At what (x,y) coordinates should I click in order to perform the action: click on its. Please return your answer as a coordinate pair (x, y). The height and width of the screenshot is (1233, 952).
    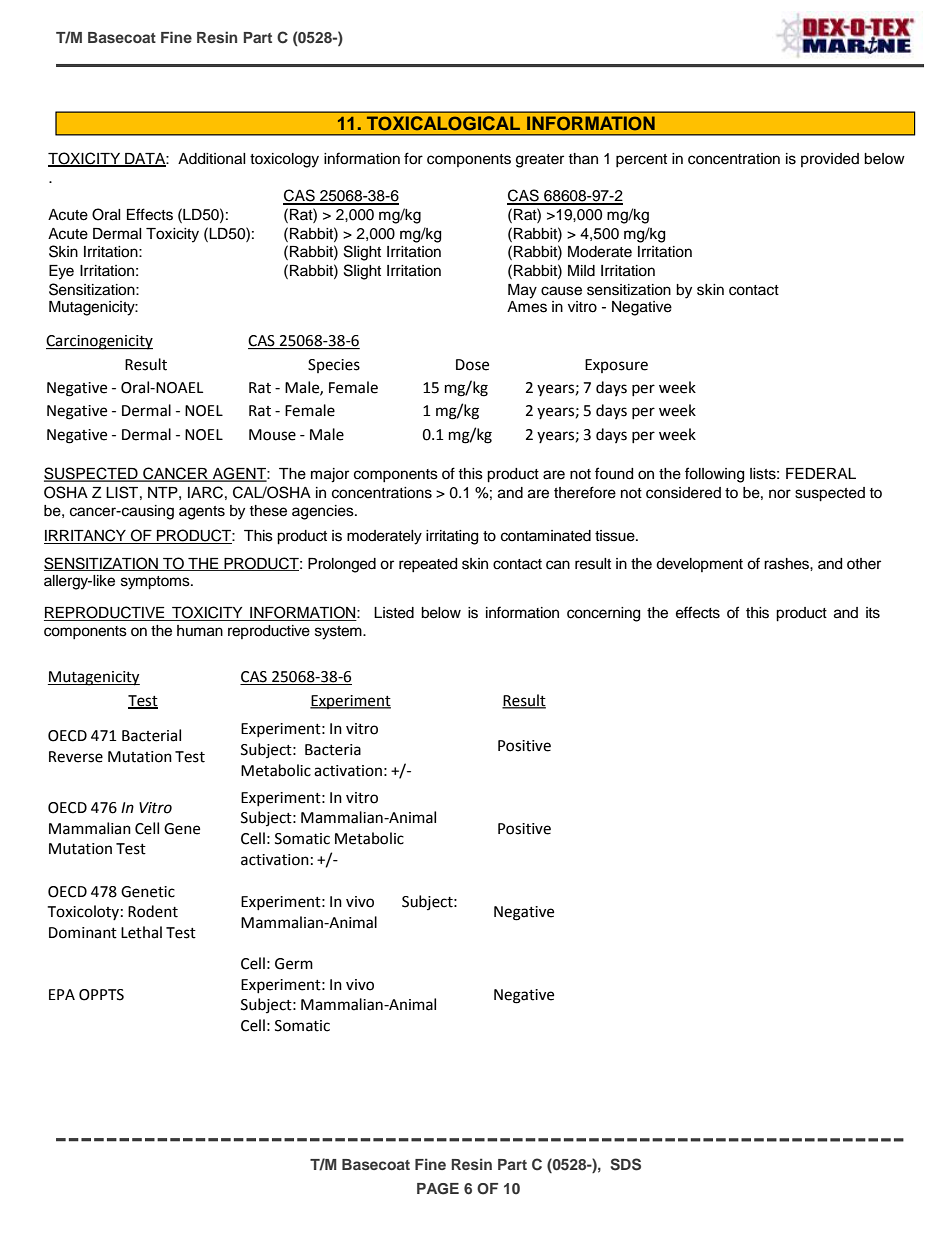
    Looking at the image, I should click on (873, 613).
